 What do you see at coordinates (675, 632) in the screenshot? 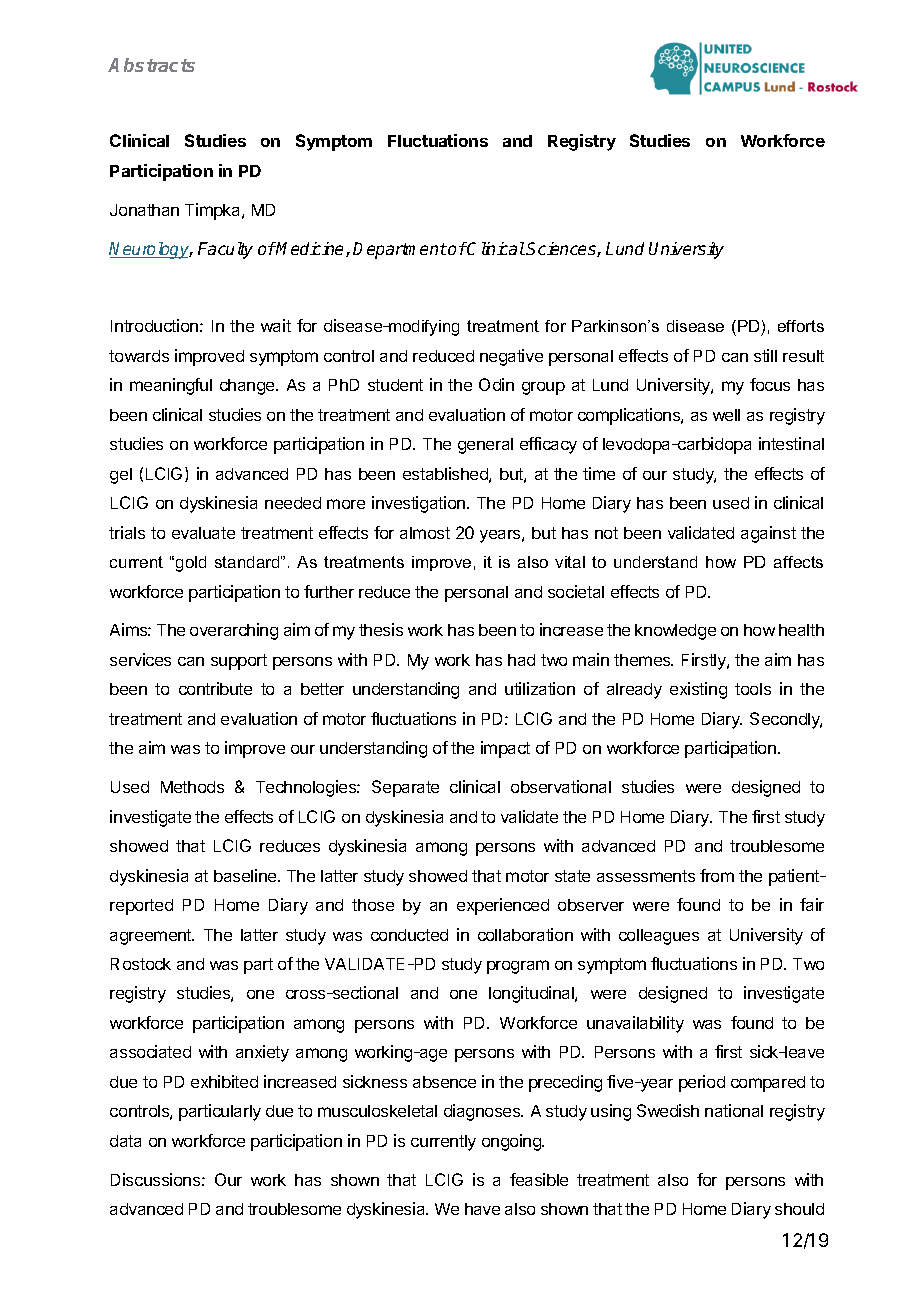
I see `knowledge` at bounding box center [675, 632].
